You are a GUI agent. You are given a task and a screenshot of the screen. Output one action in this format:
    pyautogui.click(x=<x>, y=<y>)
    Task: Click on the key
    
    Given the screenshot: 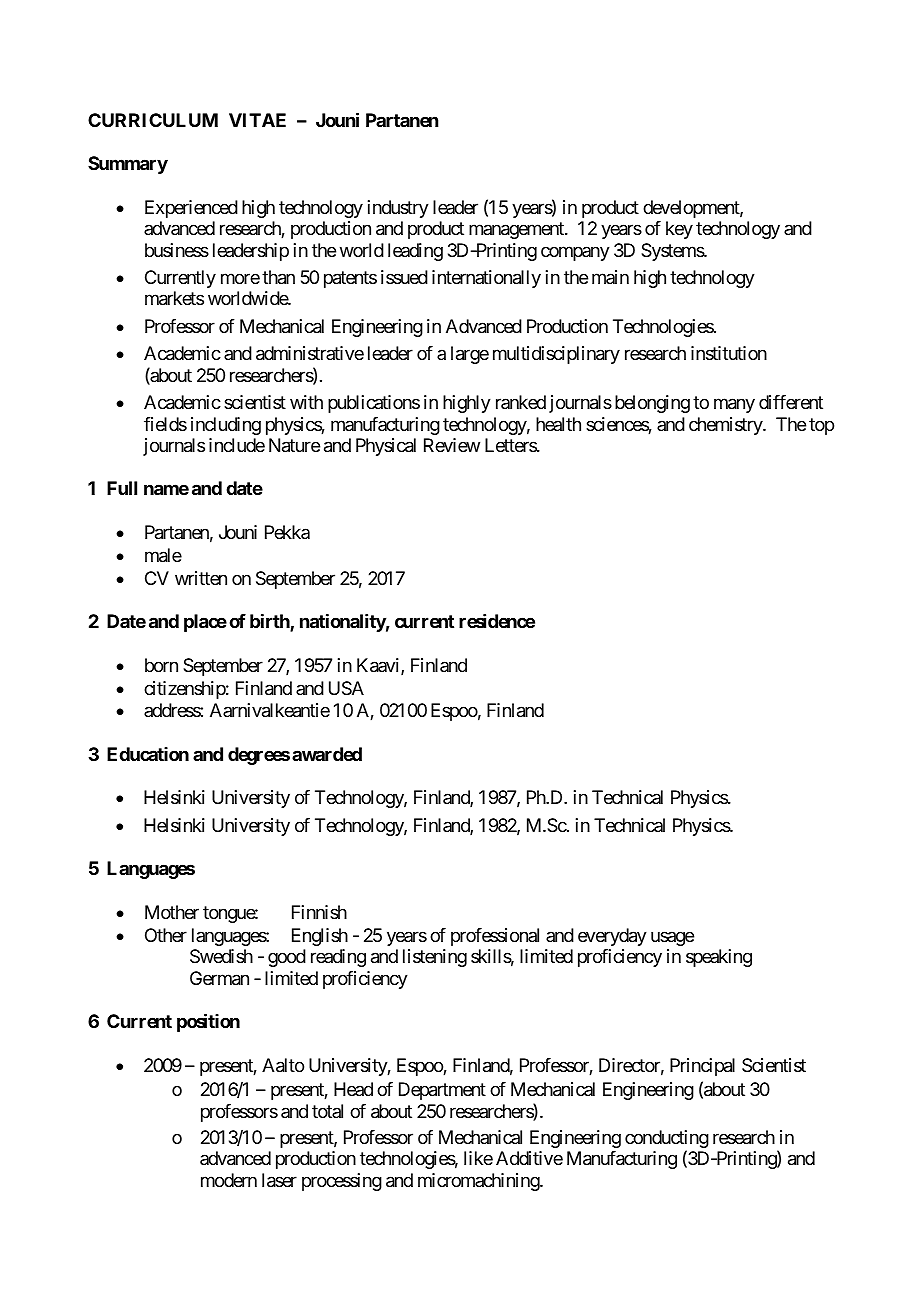 What is the action you would take?
    pyautogui.click(x=679, y=230)
